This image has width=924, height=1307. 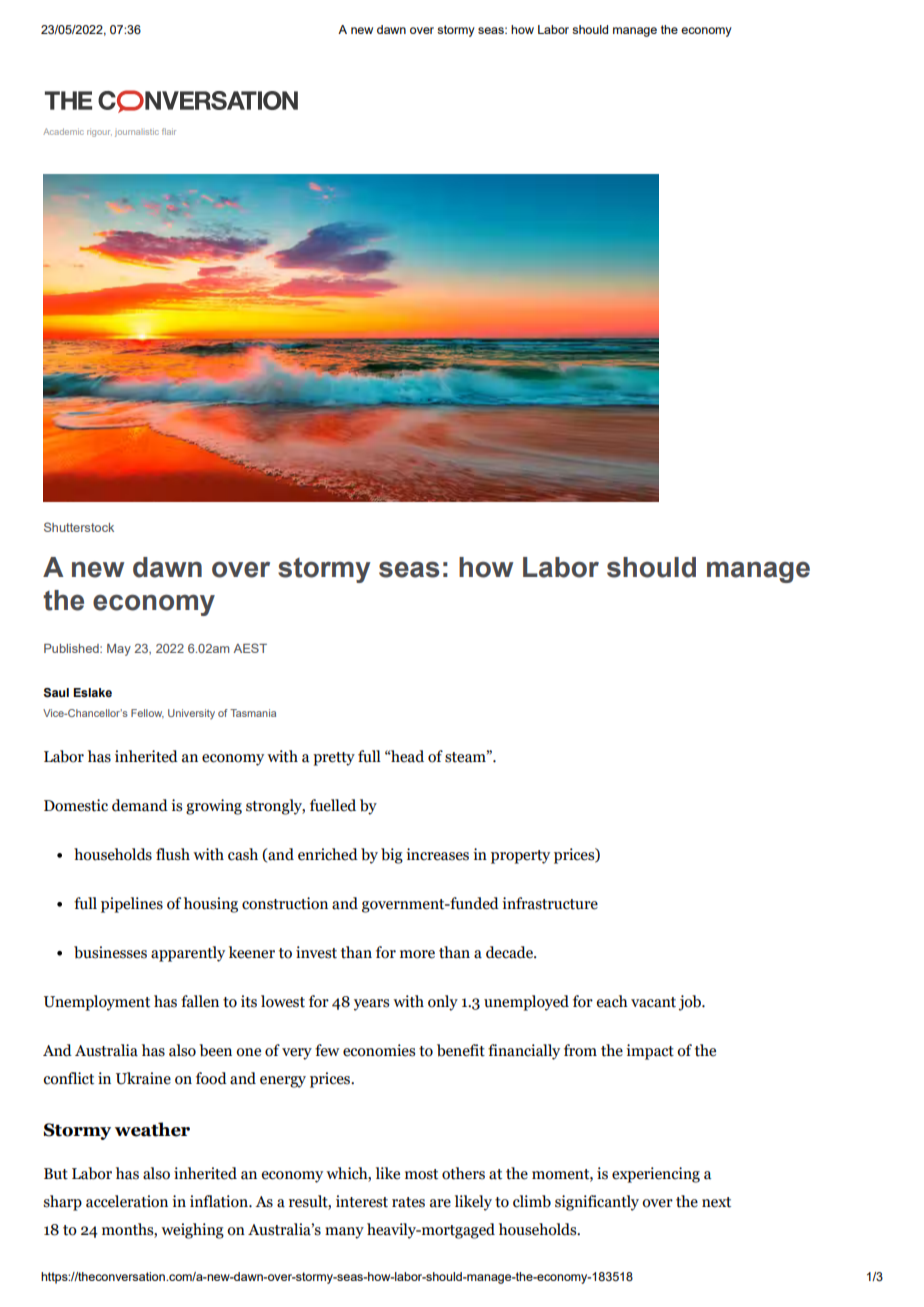 What do you see at coordinates (253, 713) in the image?
I see `Tasmania` at bounding box center [253, 713].
